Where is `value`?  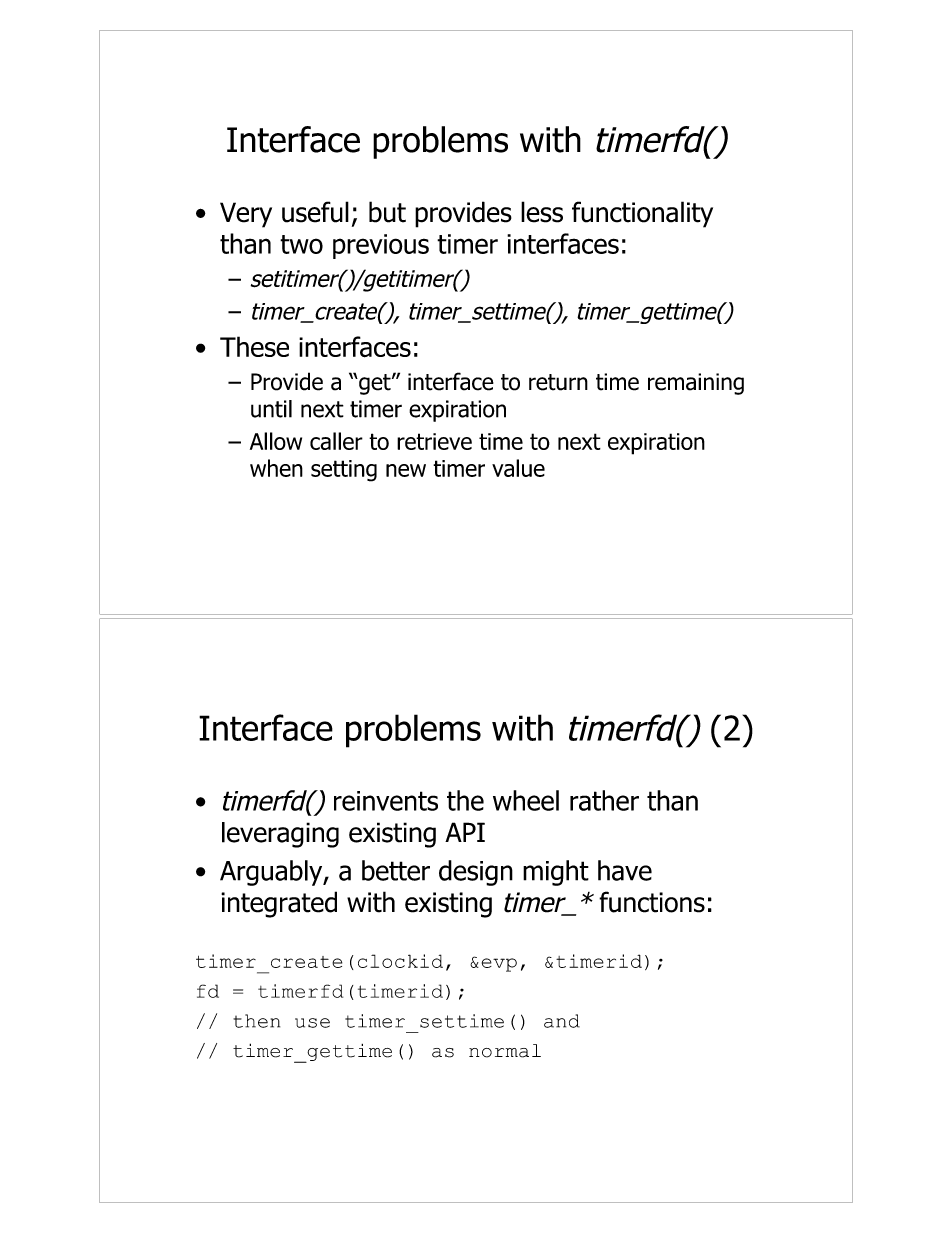 value is located at coordinates (518, 468).
